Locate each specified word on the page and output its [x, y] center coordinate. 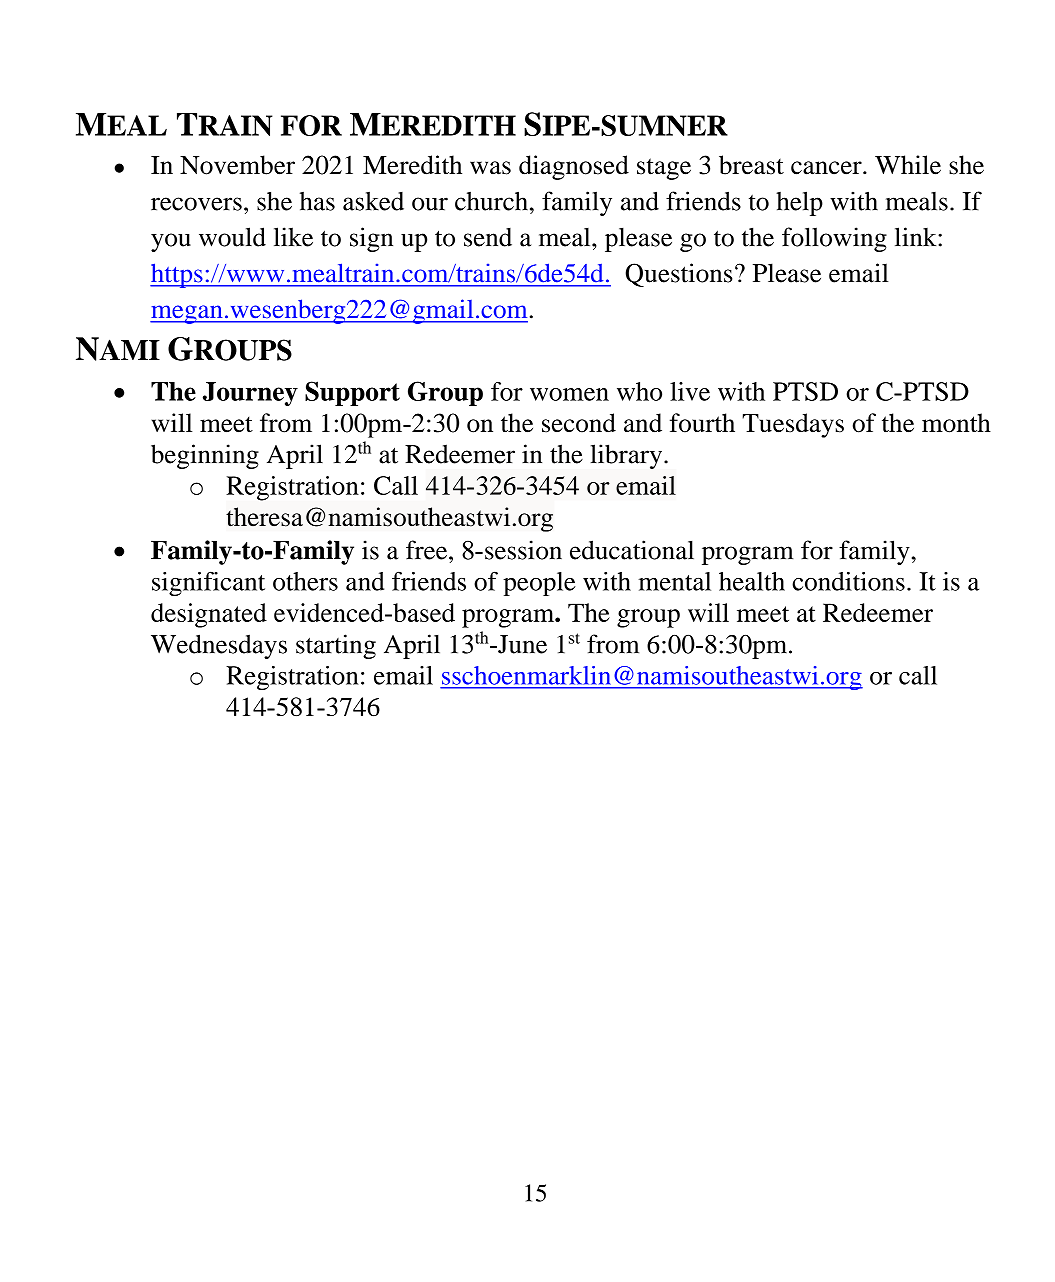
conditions [848, 581]
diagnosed [574, 167]
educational [632, 550]
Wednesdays [219, 646]
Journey [250, 394]
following [834, 239]
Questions [679, 275]
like [293, 237]
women [569, 394]
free [428, 550]
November [237, 165]
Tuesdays [793, 425]
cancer [827, 168]
